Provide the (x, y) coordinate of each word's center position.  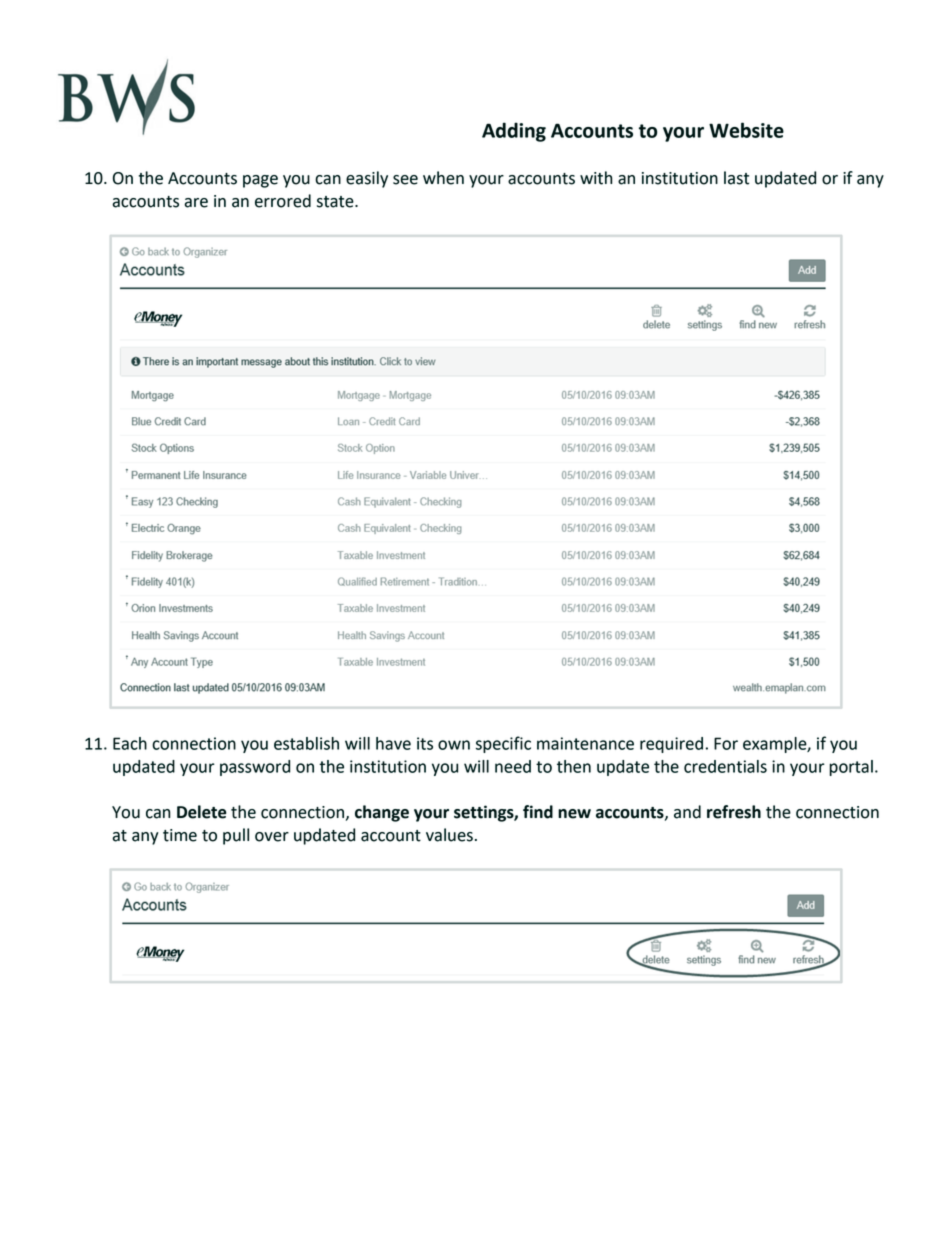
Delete (202, 812)
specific (503, 744)
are (196, 203)
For (726, 743)
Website (746, 130)
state (336, 202)
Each (130, 743)
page (260, 181)
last (736, 178)
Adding (514, 132)
